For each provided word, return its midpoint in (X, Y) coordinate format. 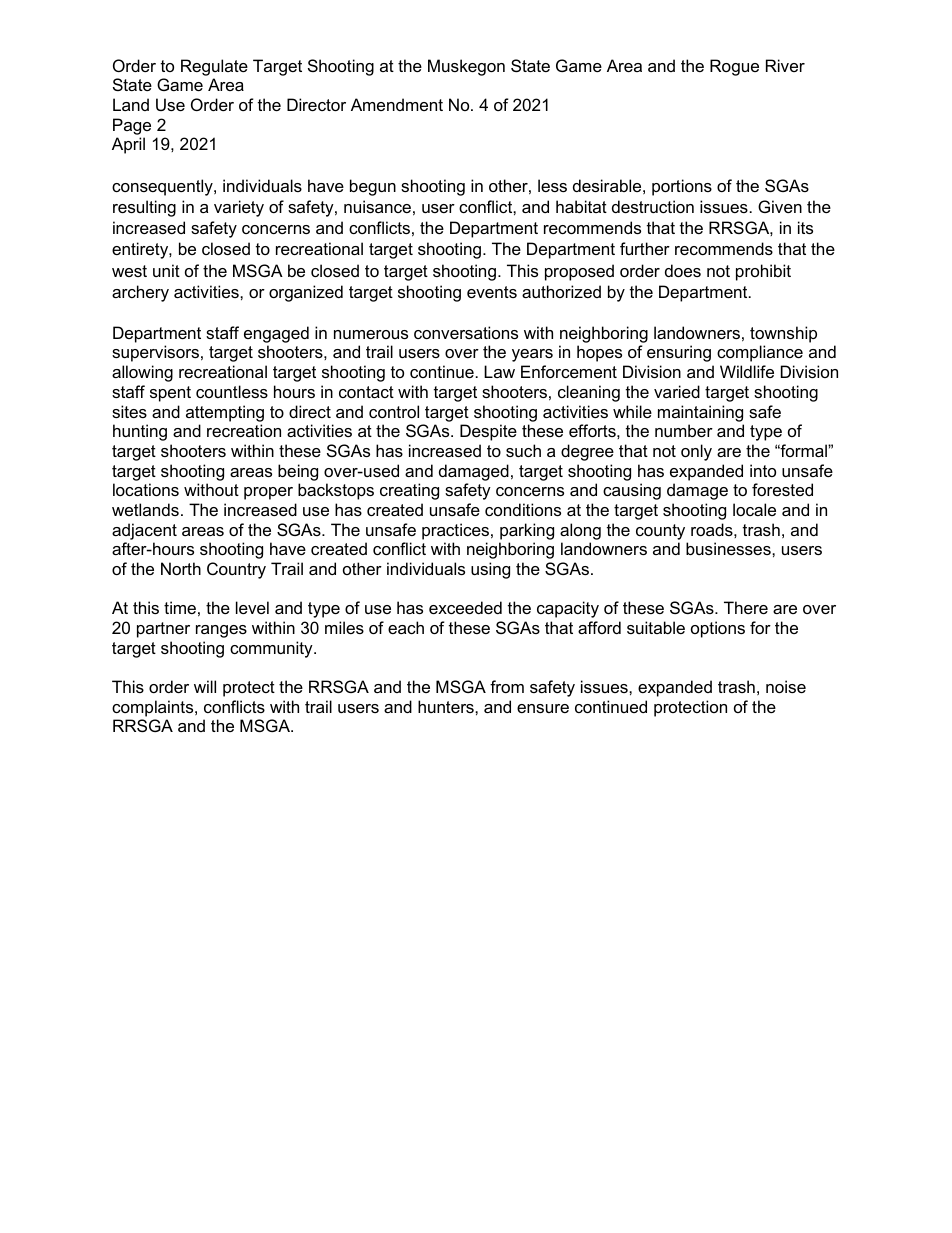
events (492, 292)
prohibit (763, 272)
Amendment (397, 104)
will (205, 686)
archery (140, 293)
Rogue (734, 67)
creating (409, 491)
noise (786, 686)
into (763, 470)
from (507, 686)
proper (268, 493)
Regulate (214, 67)
